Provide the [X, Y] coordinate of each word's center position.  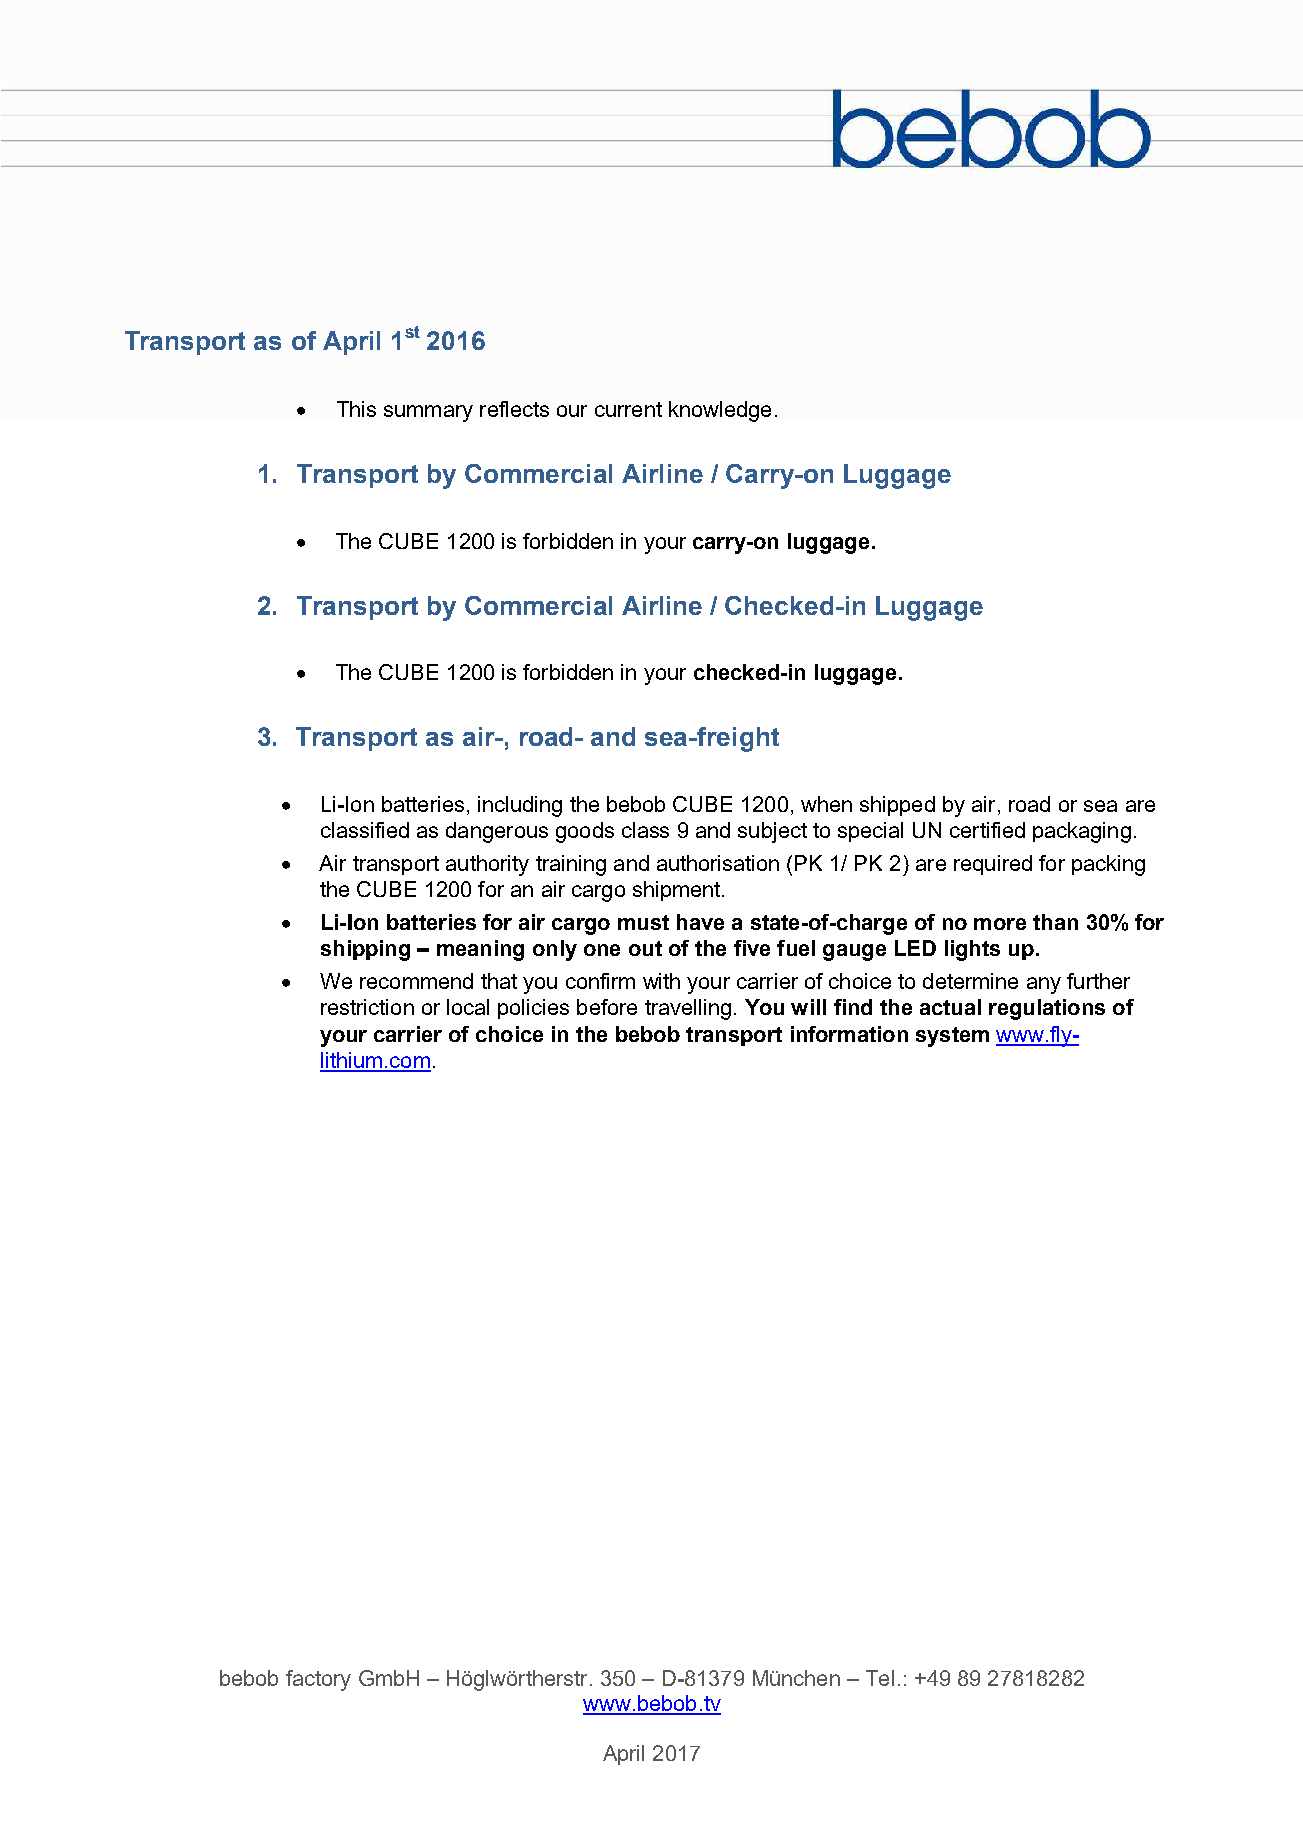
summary [428, 413]
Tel [880, 1678]
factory [318, 1680]
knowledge [720, 411]
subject [772, 832]
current [628, 409]
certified [987, 830]
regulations [1047, 1009]
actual [950, 1007]
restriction [367, 1007]
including [520, 806]
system [952, 1037]
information [849, 1034]
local [468, 1007]
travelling [688, 1009]
